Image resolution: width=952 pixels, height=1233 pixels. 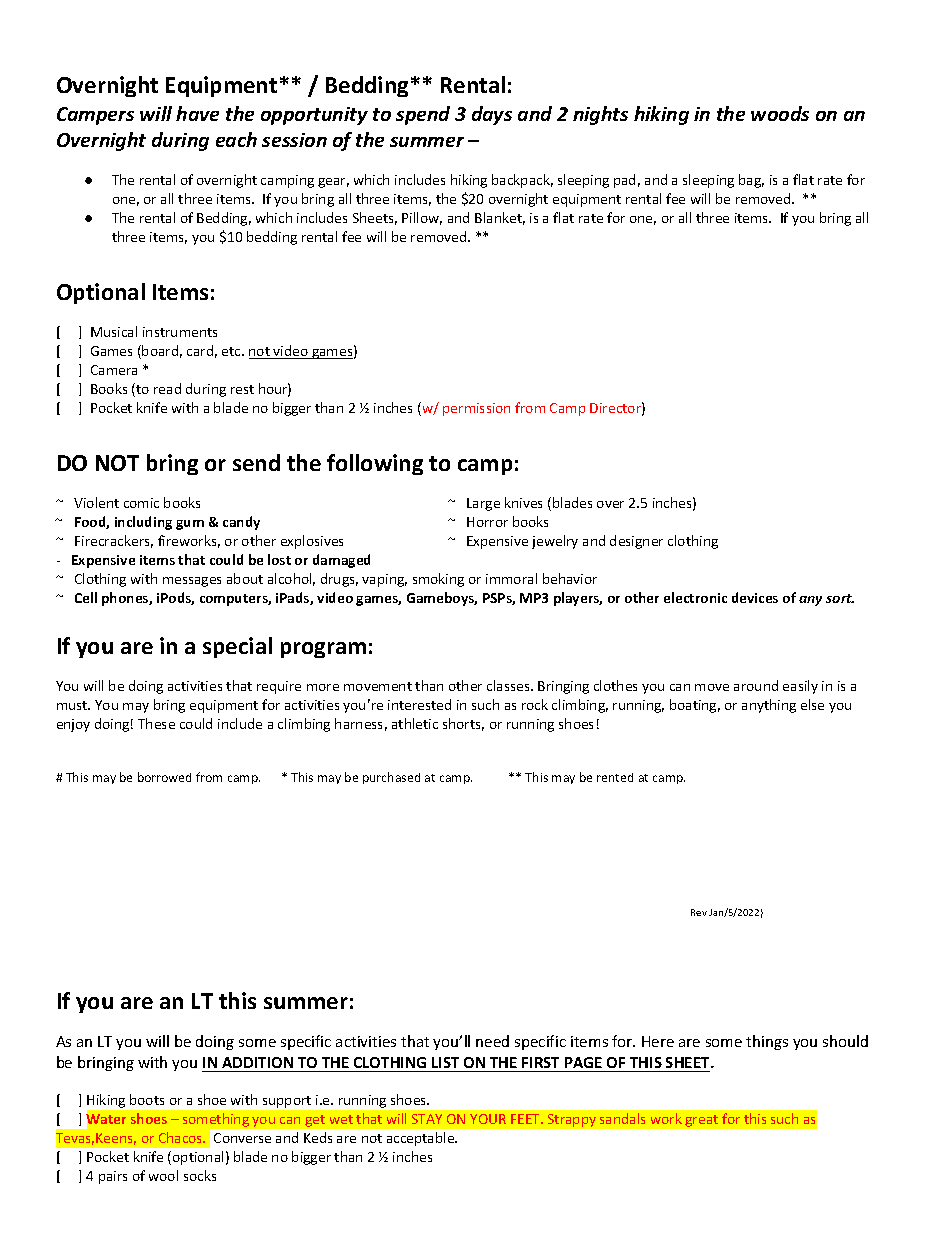 What do you see at coordinates (509, 685) in the screenshot?
I see `classes` at bounding box center [509, 685].
